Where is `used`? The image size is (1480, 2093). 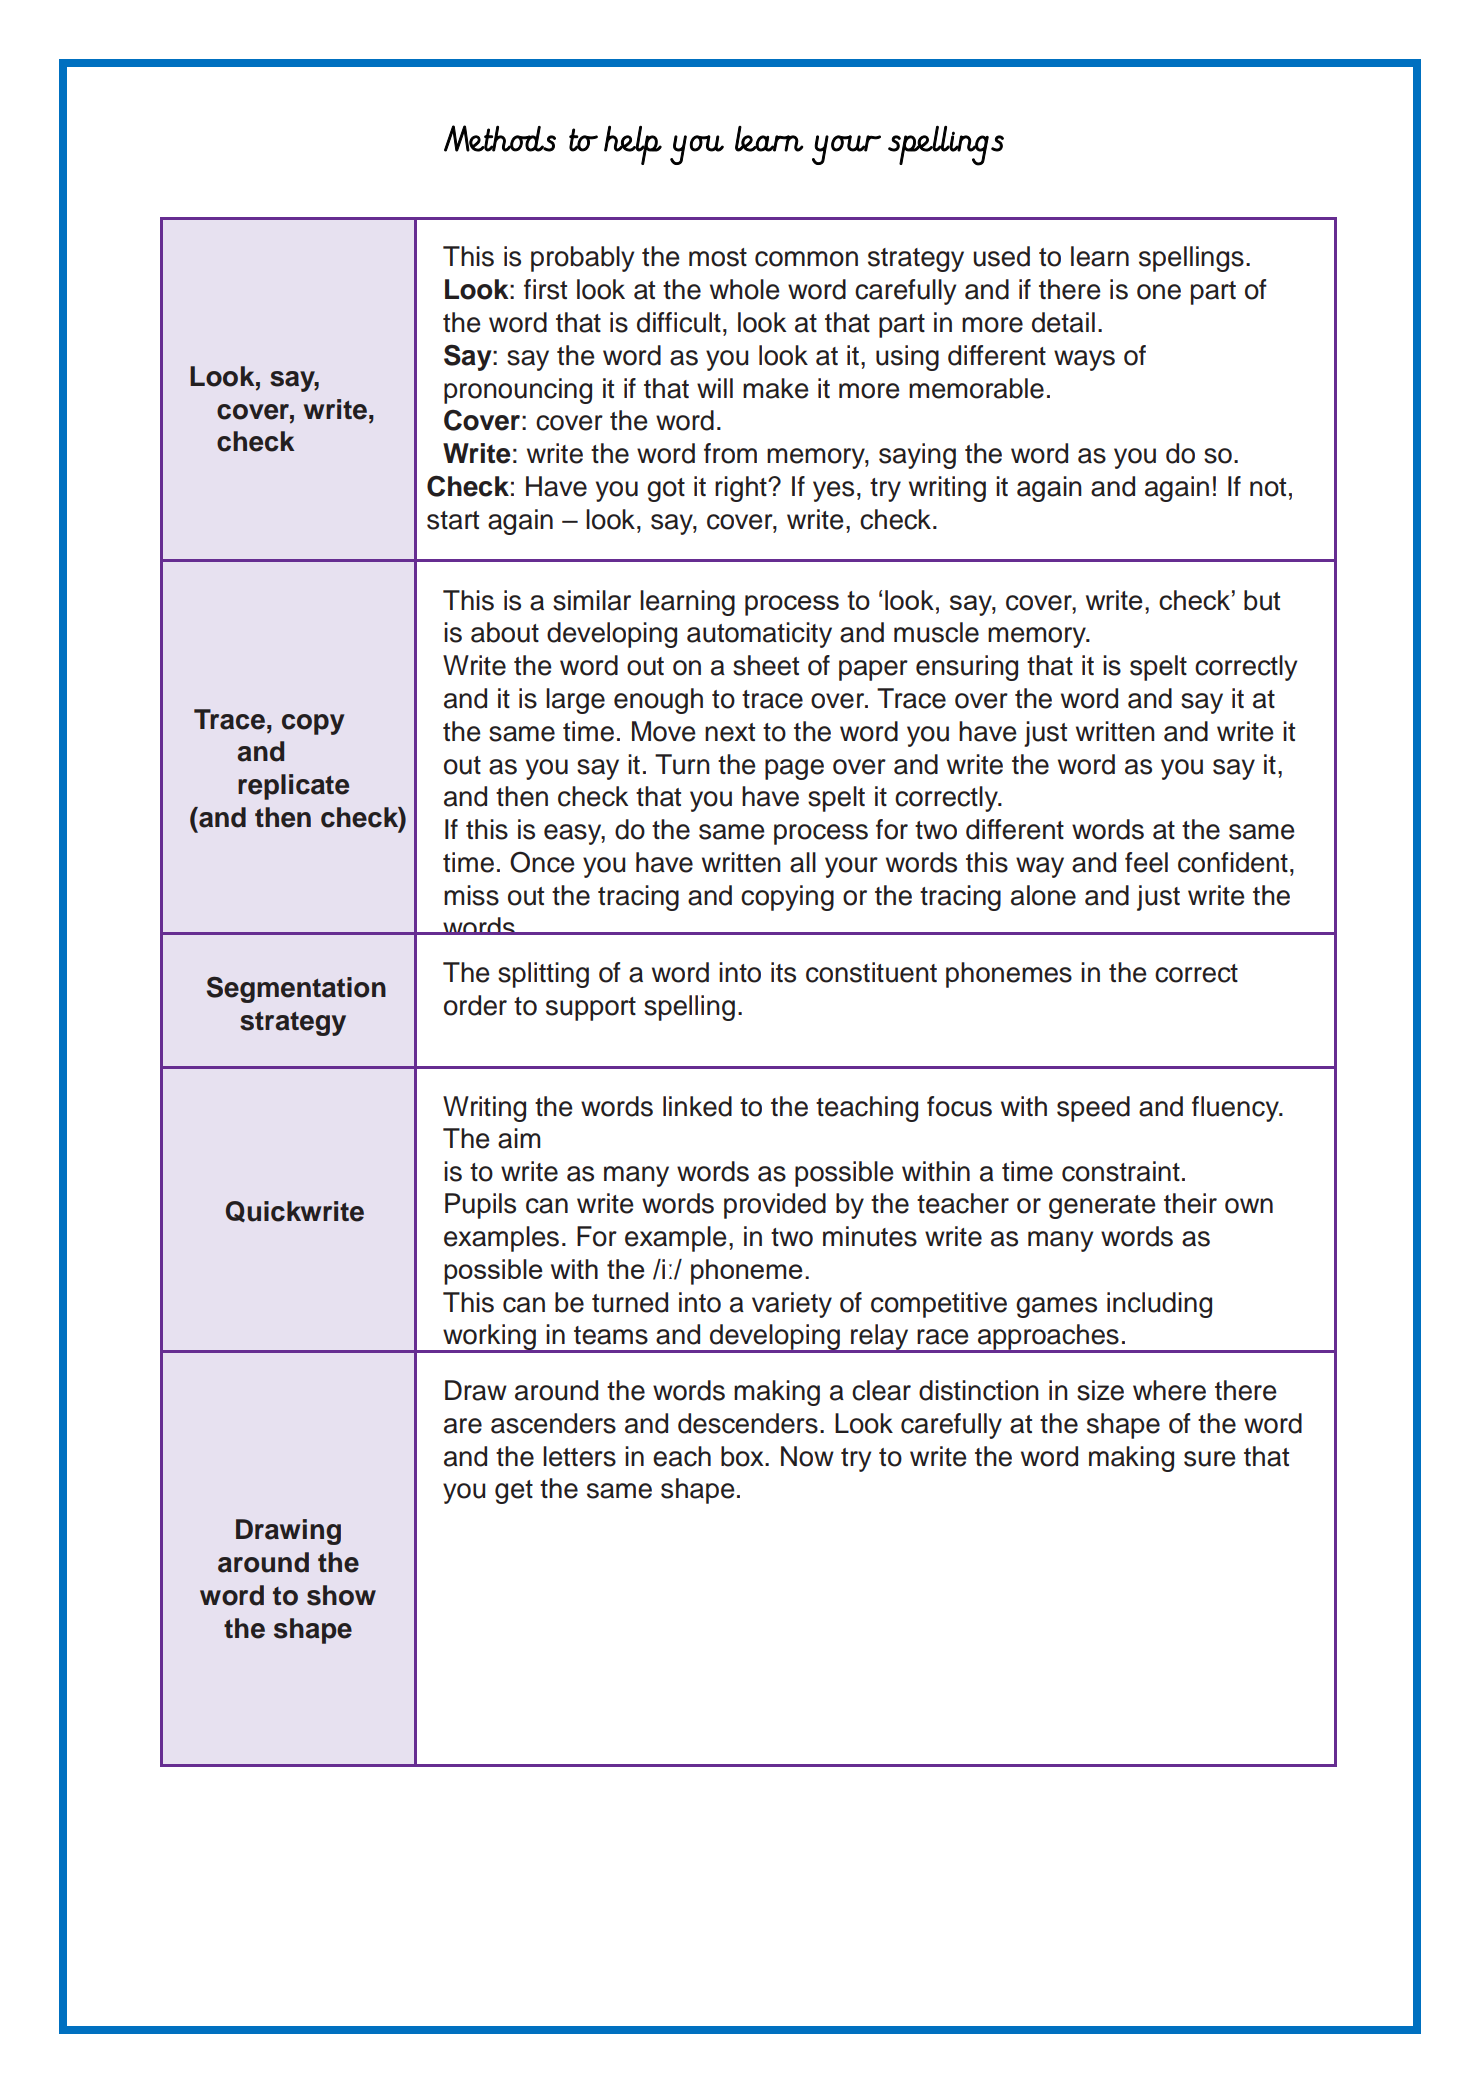
used is located at coordinates (1001, 256).
